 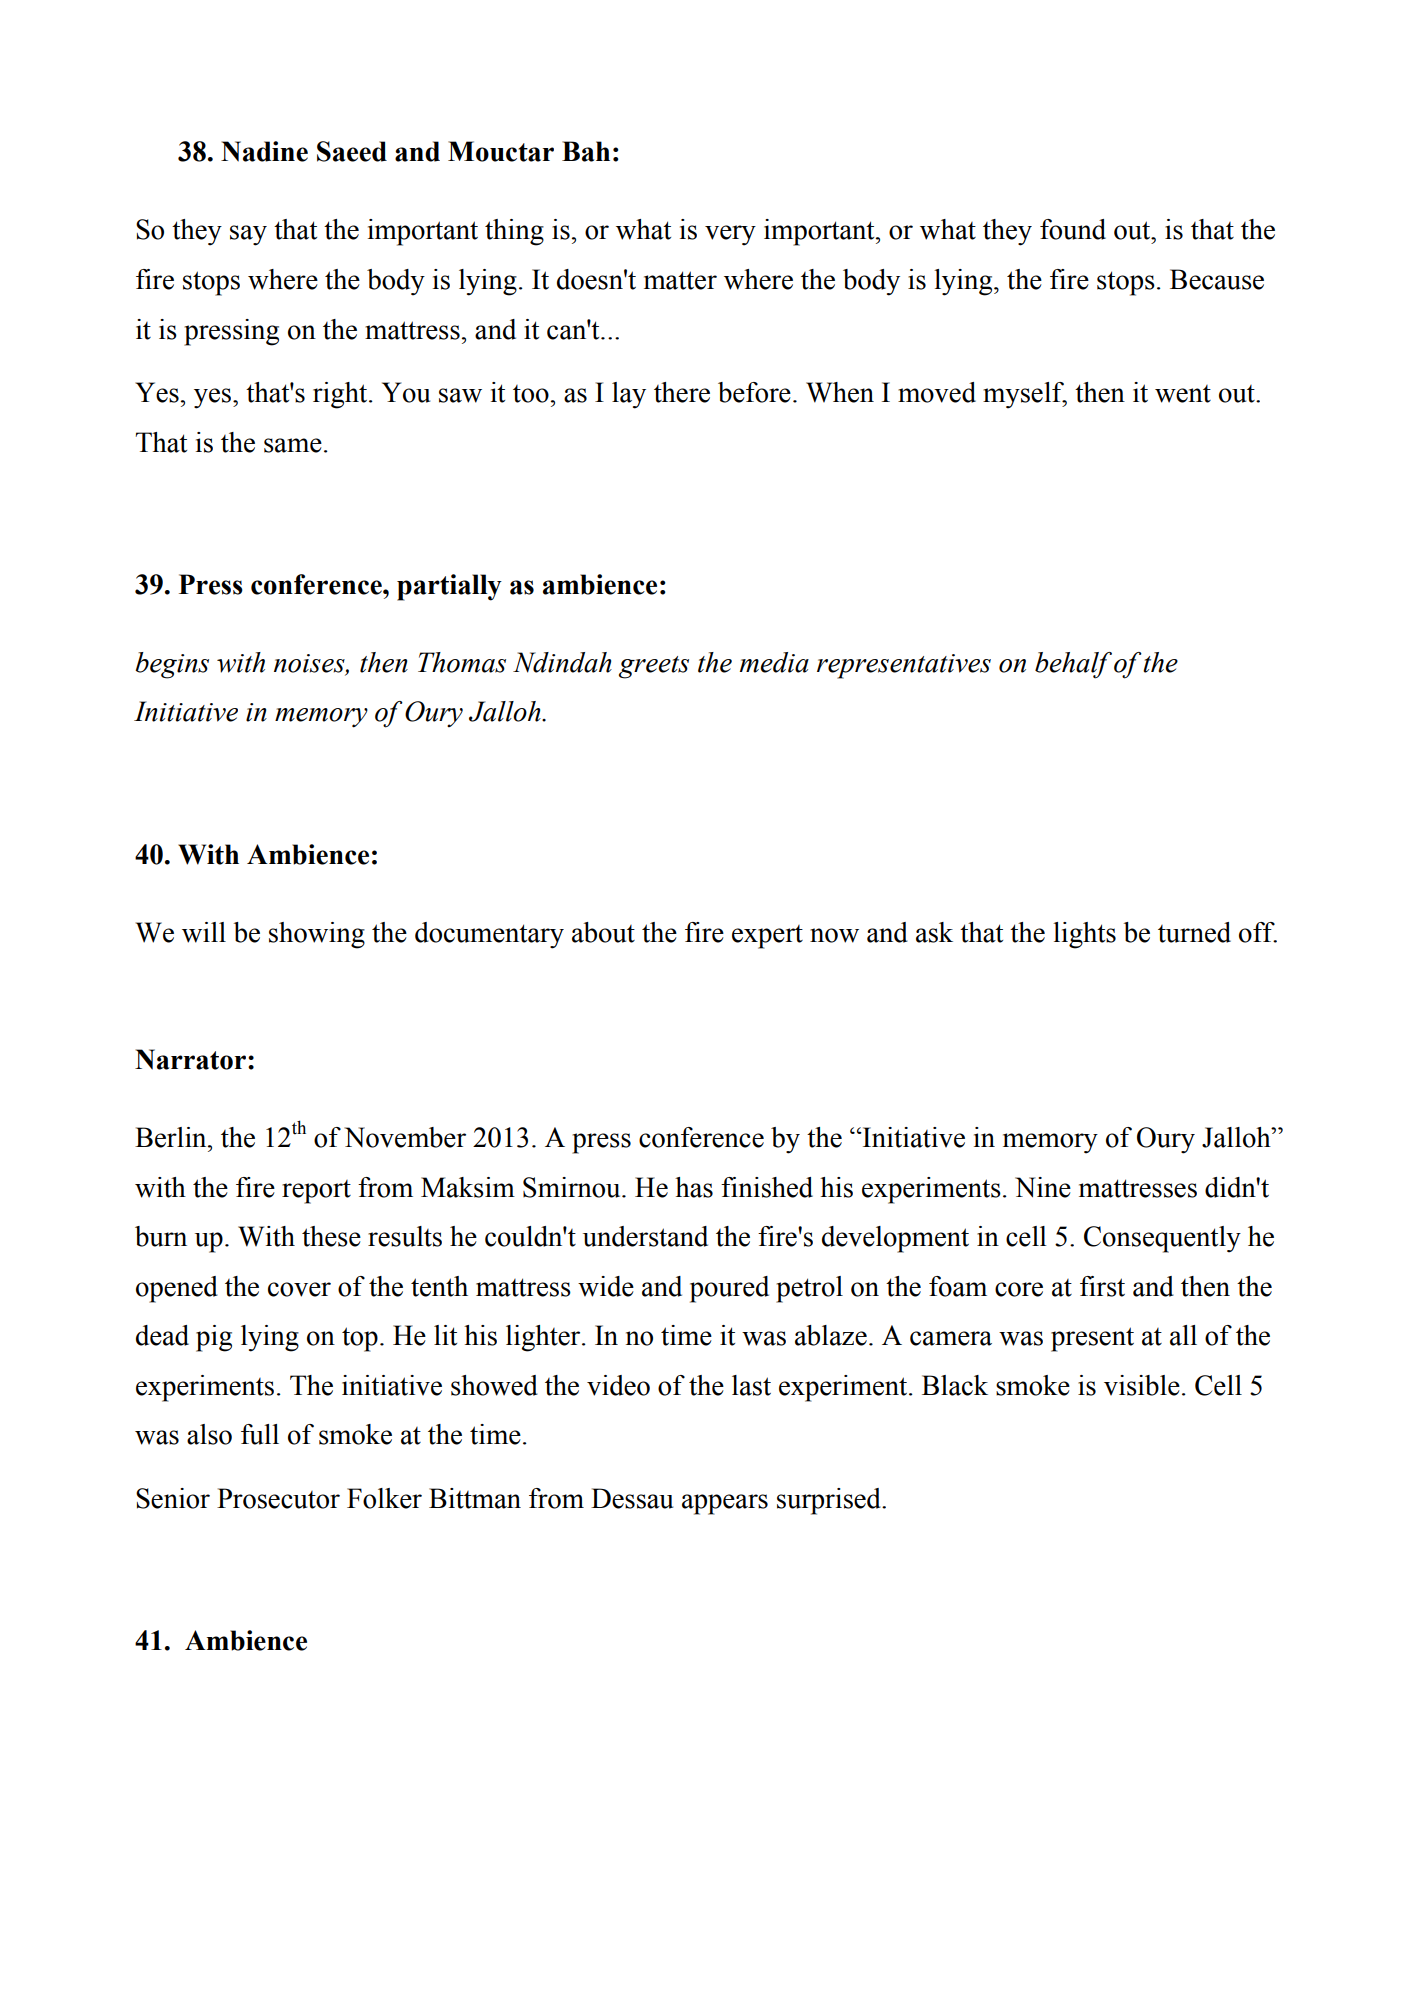 What do you see at coordinates (1043, 1187) in the page?
I see `Nine` at bounding box center [1043, 1187].
